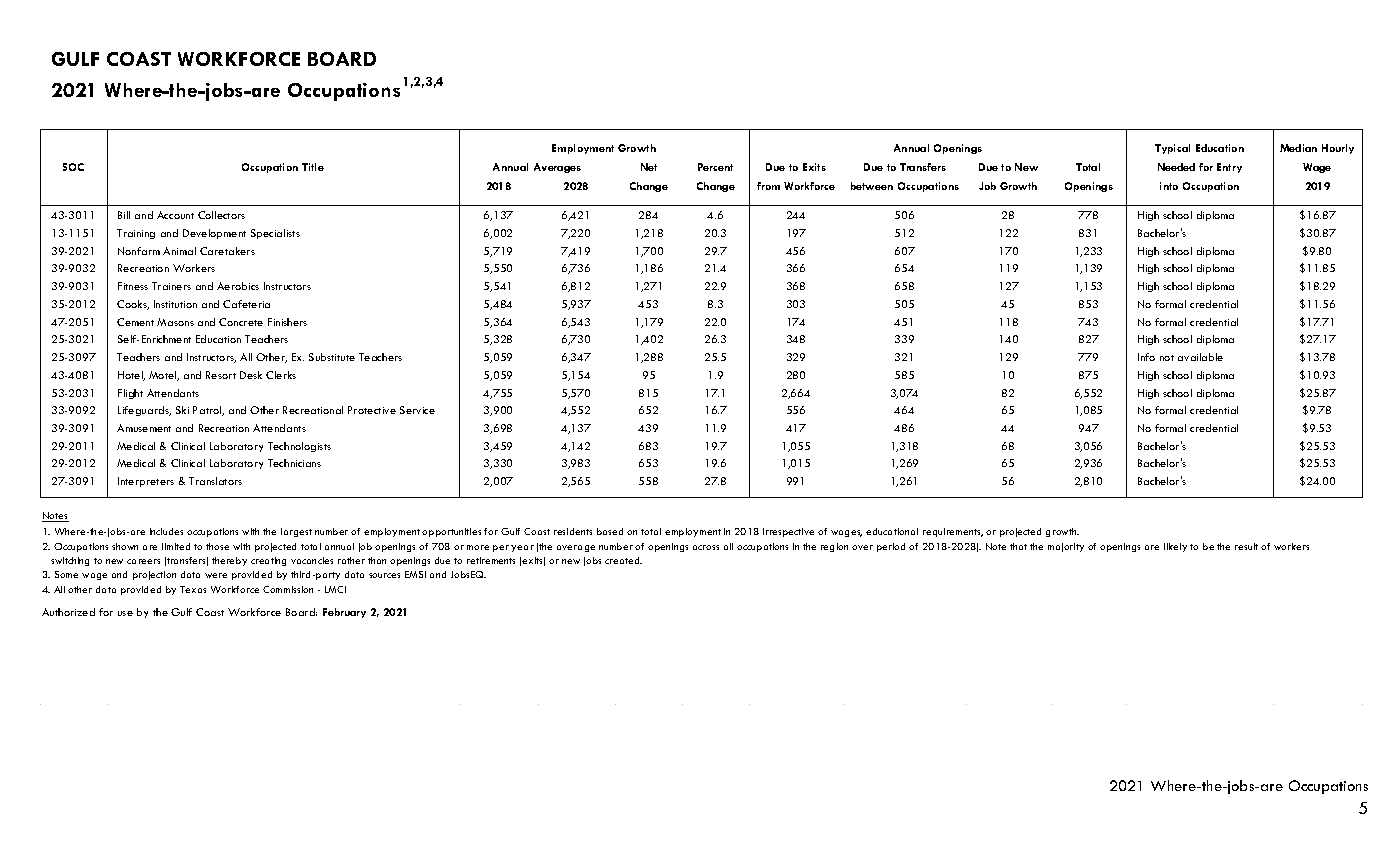  I want to click on Percent, so click(715, 167).
